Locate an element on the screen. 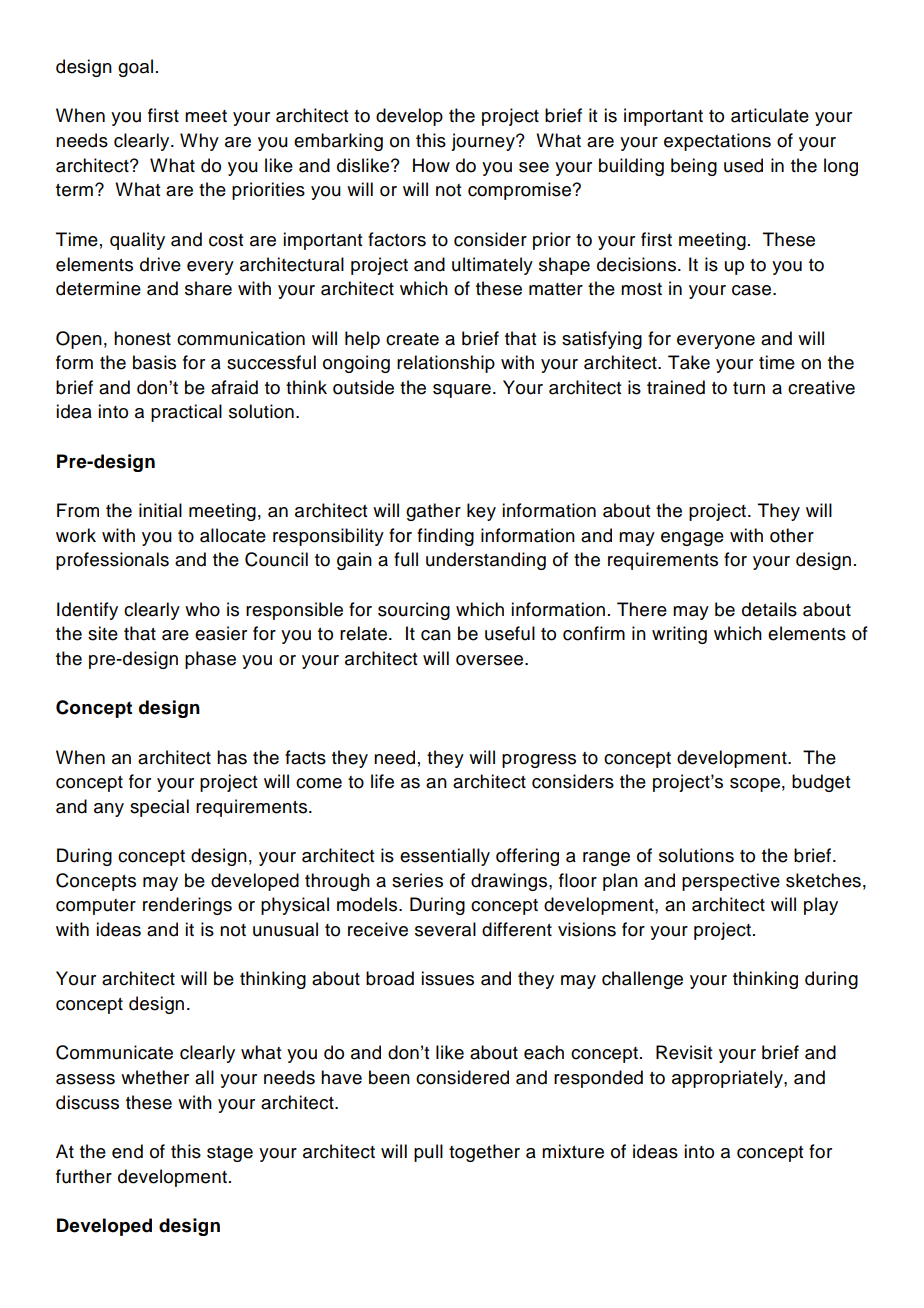 The image size is (924, 1308). journey is located at coordinates (484, 142).
